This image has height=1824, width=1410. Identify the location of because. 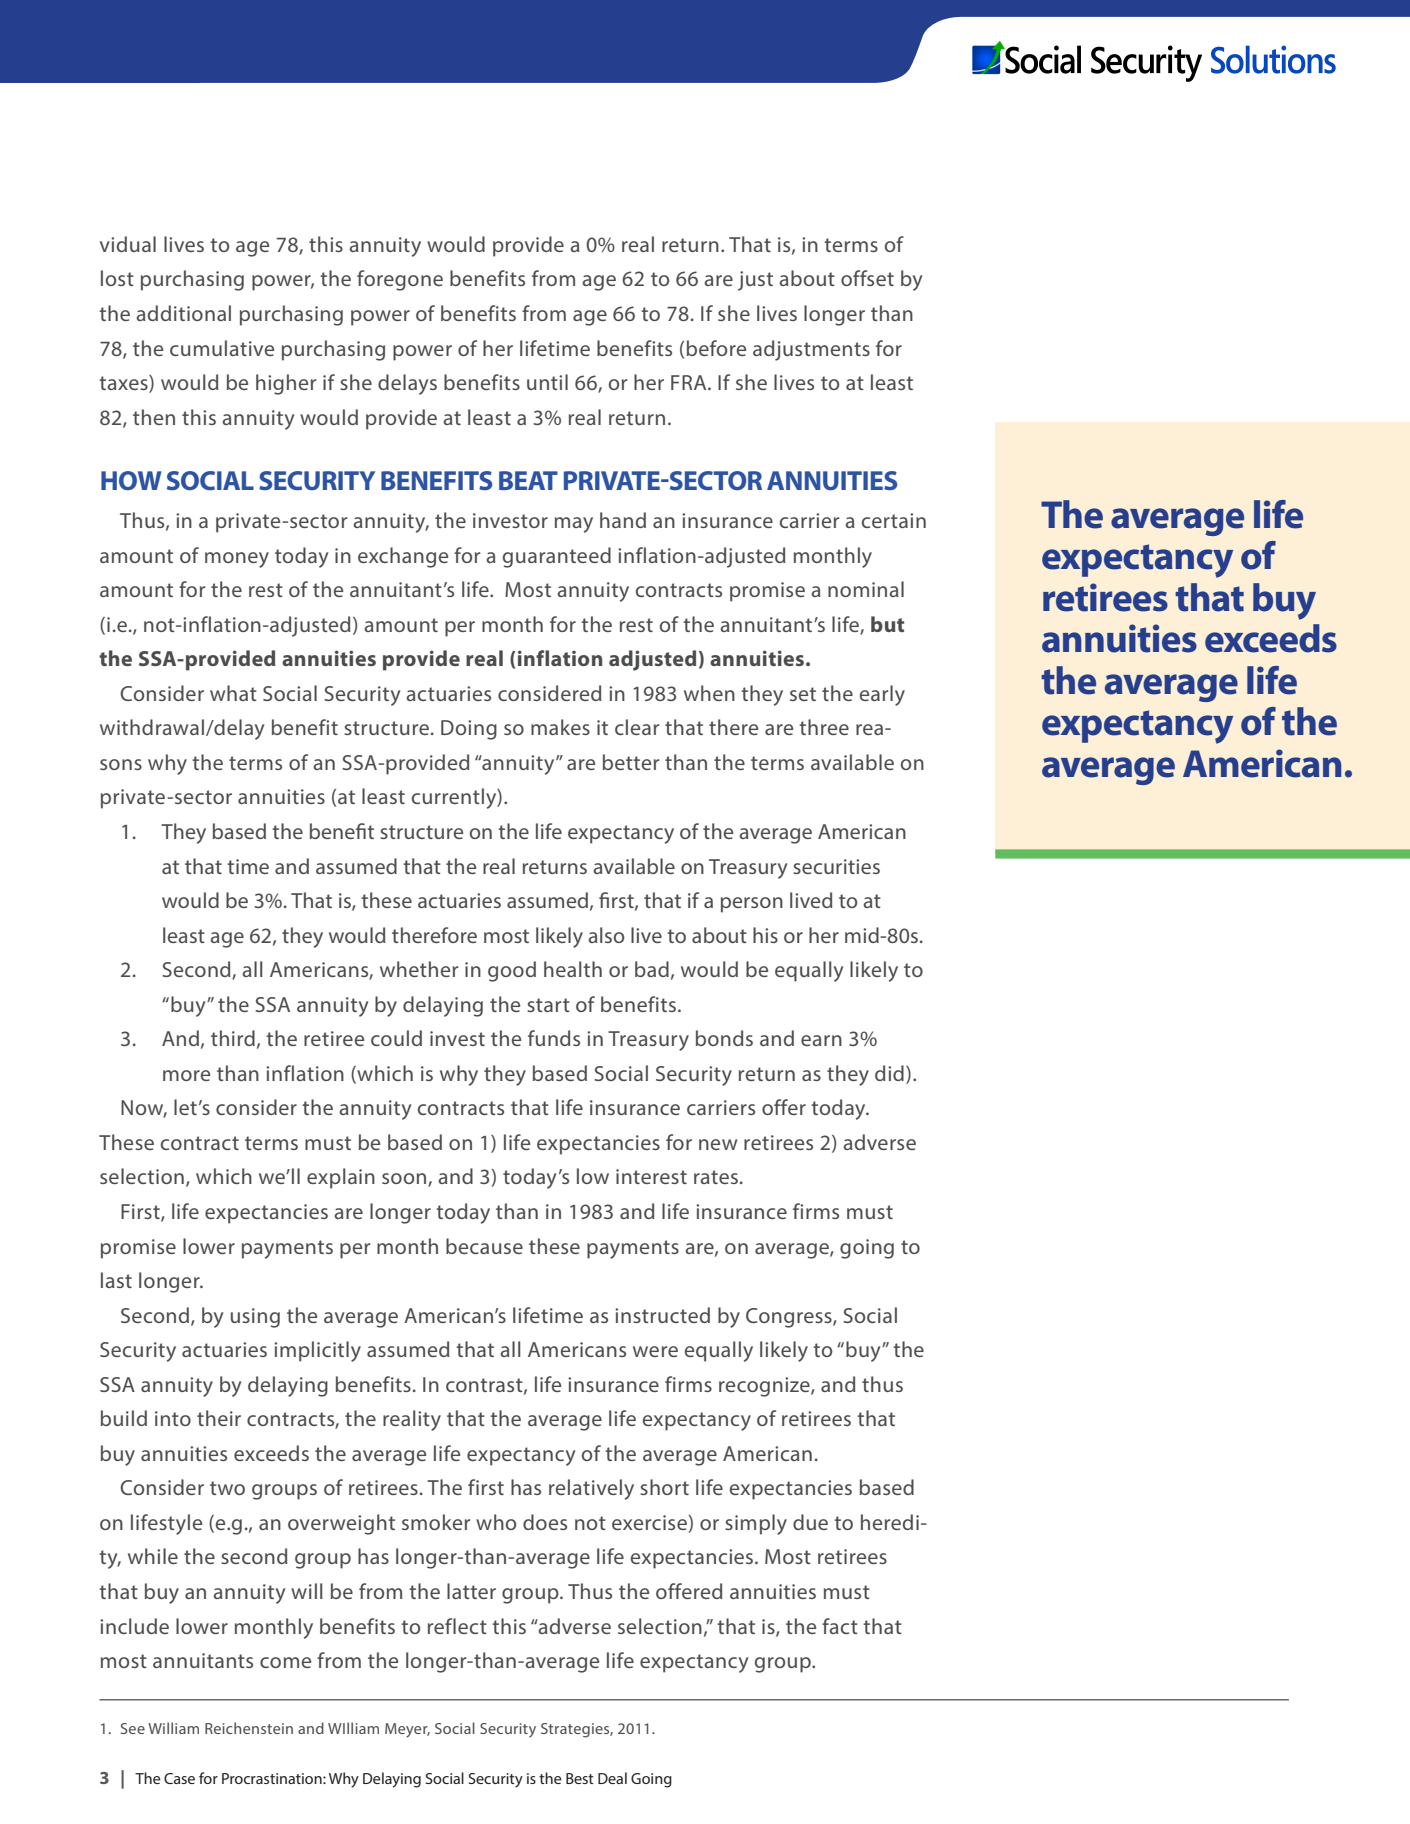
(484, 1246).
